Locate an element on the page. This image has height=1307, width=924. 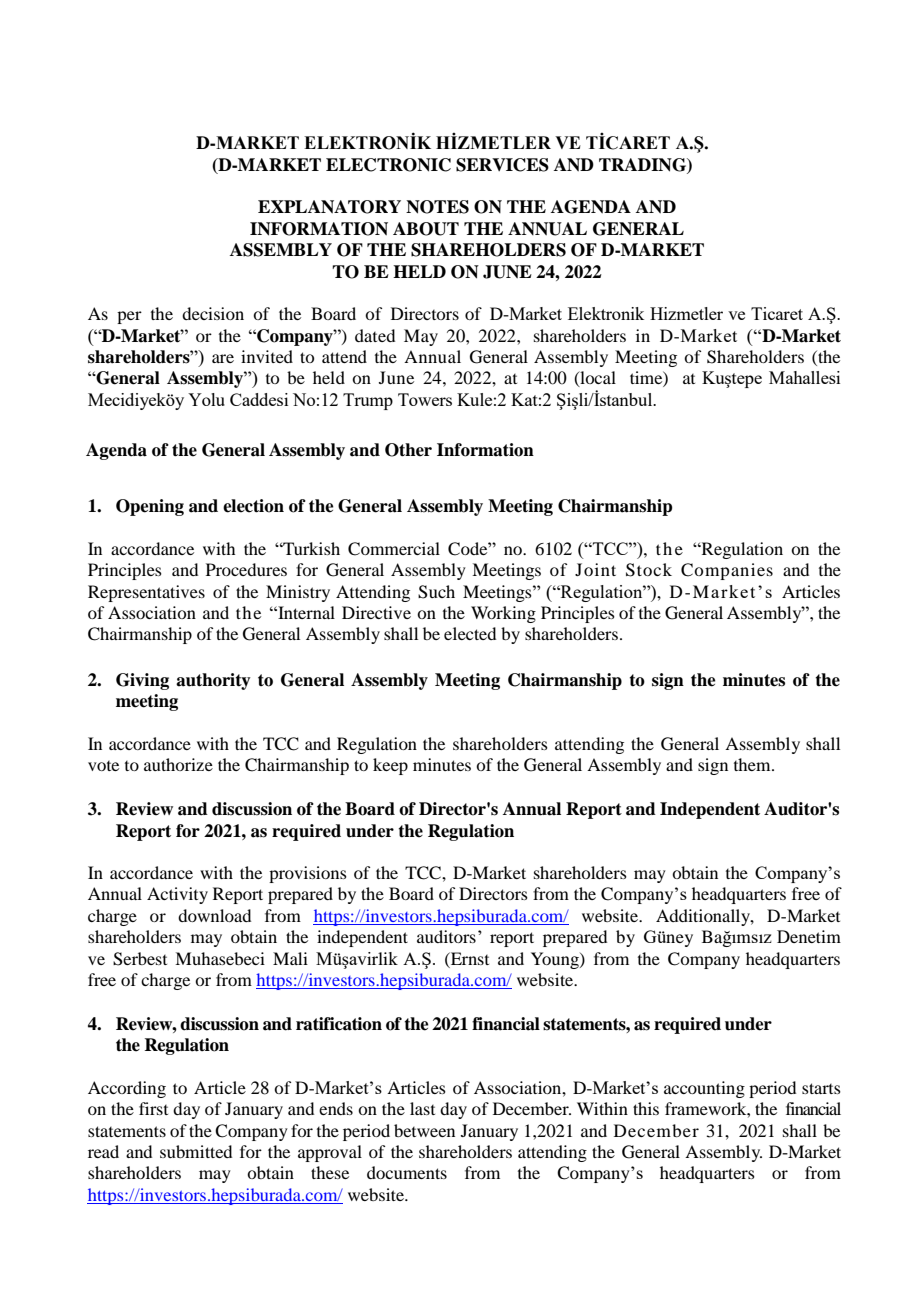
Young is located at coordinates (556, 960).
